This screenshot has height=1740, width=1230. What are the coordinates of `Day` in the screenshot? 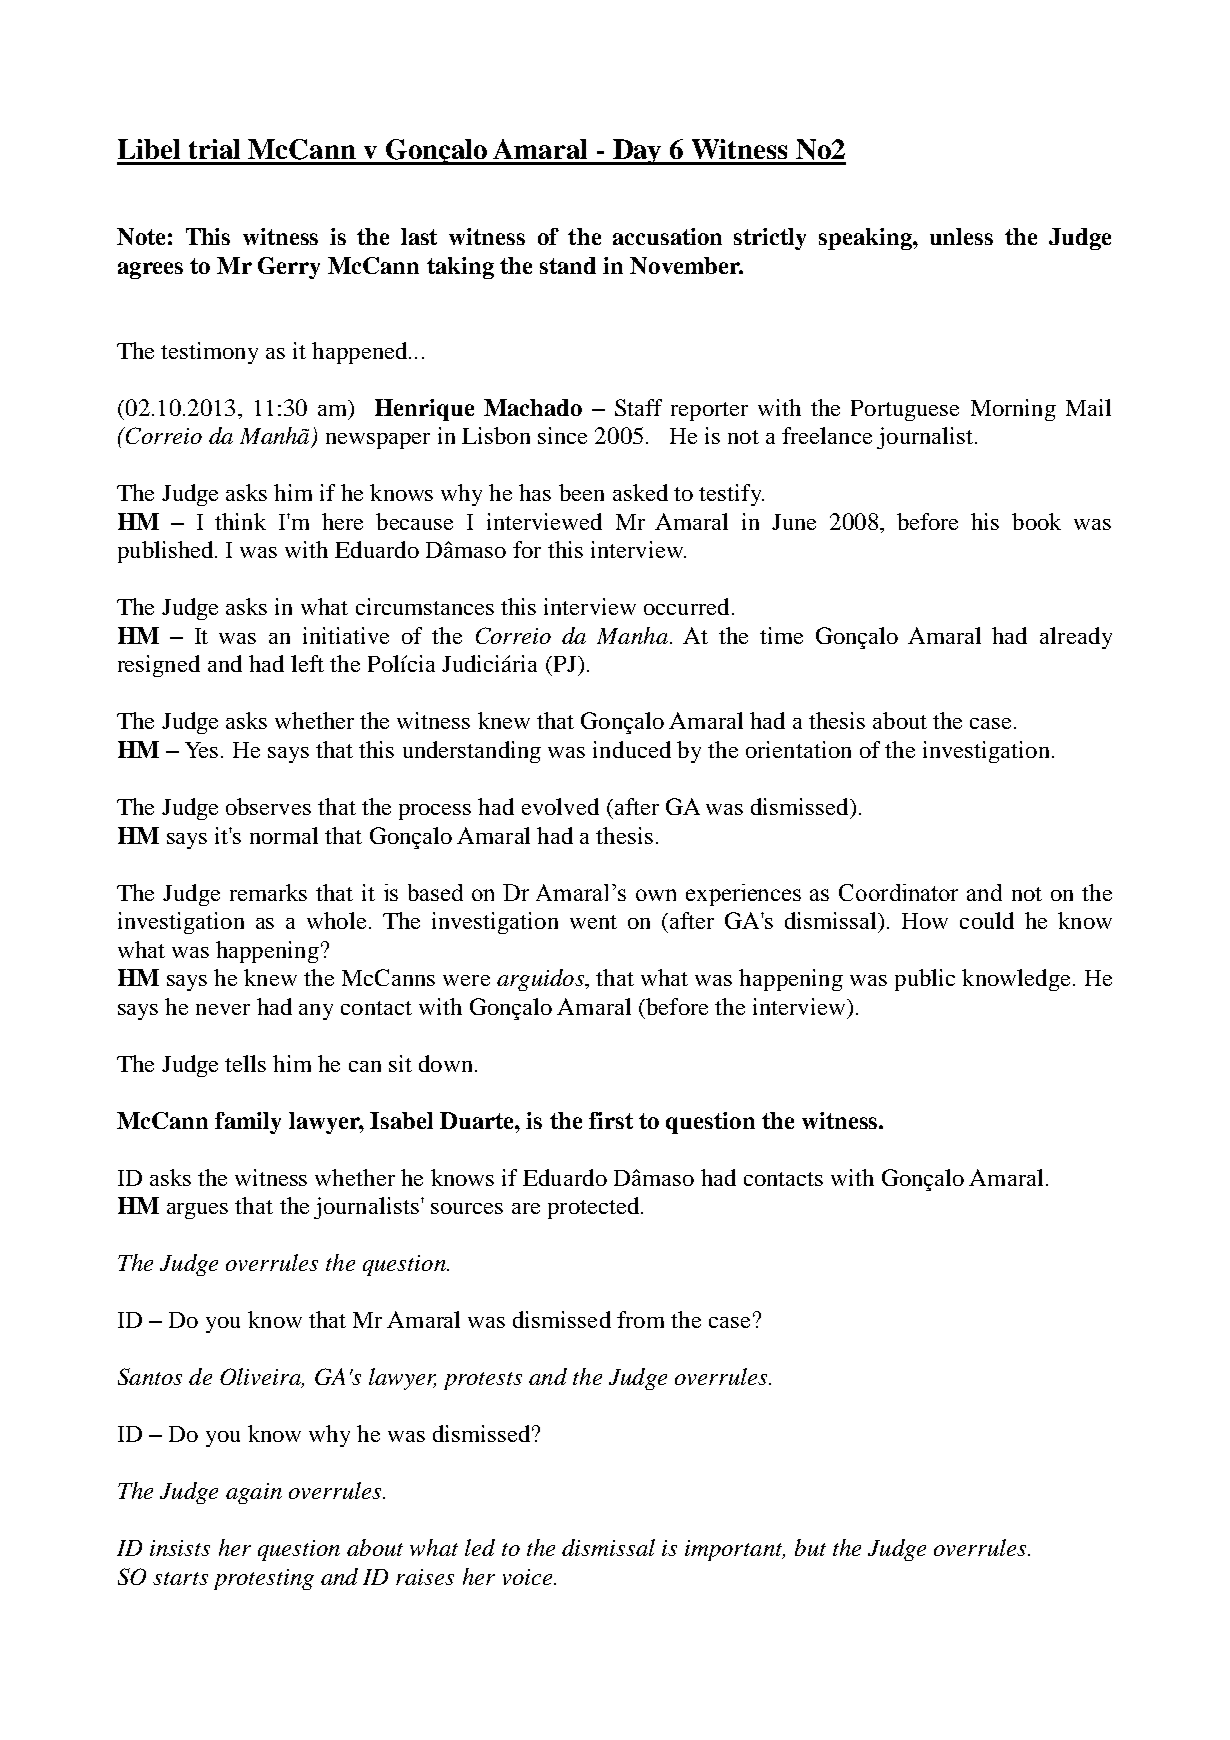 It's located at (638, 152).
